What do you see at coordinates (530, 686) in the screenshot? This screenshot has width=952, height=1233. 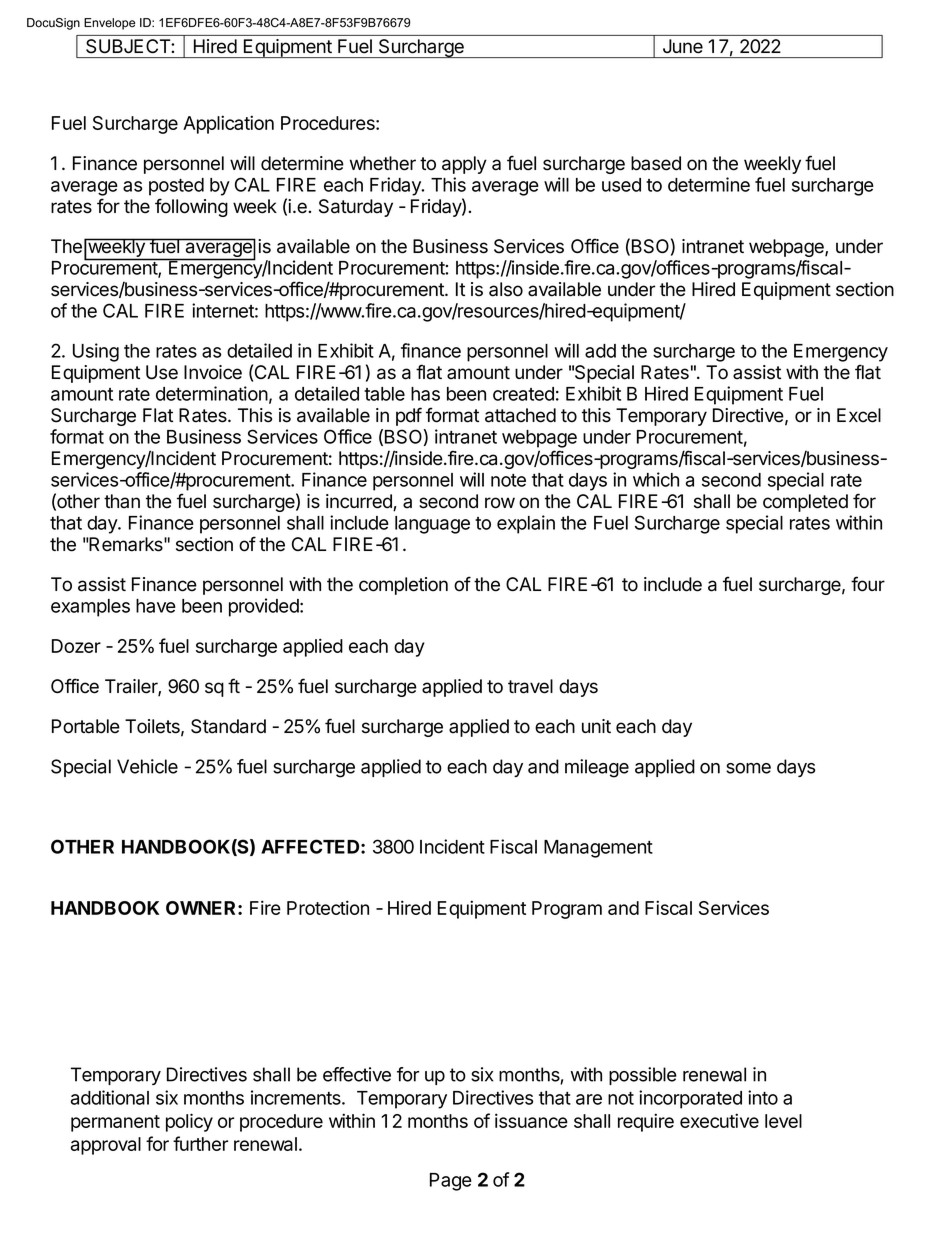 I see `travel` at bounding box center [530, 686].
